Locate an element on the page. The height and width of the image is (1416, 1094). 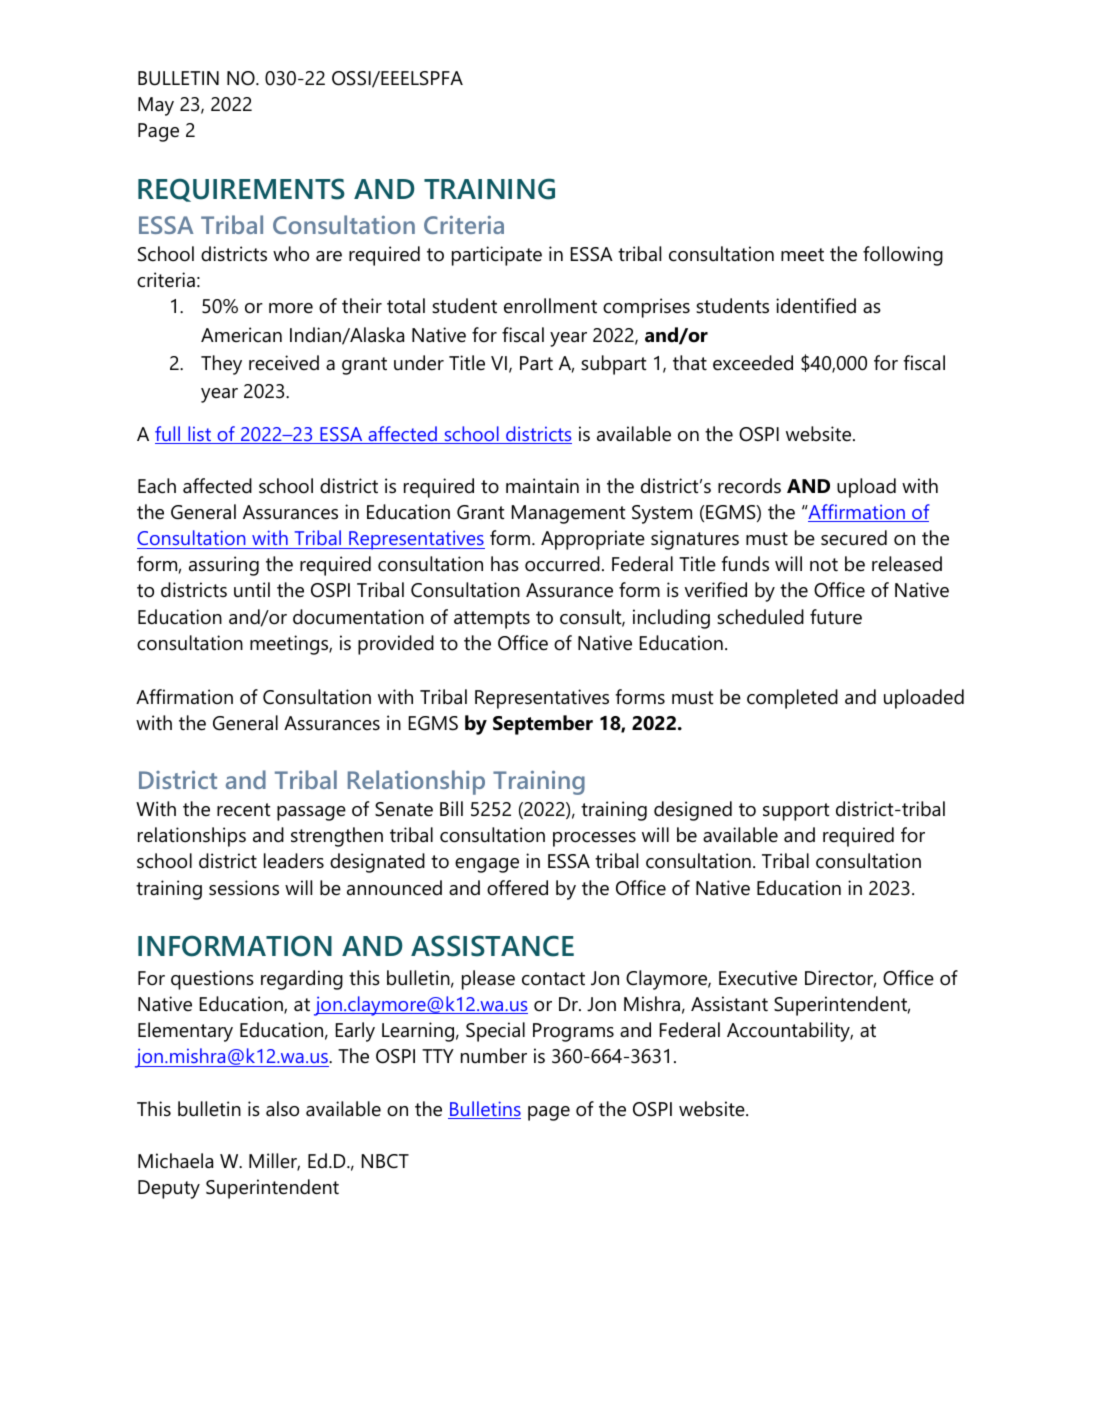
enrollment is located at coordinates (550, 306).
